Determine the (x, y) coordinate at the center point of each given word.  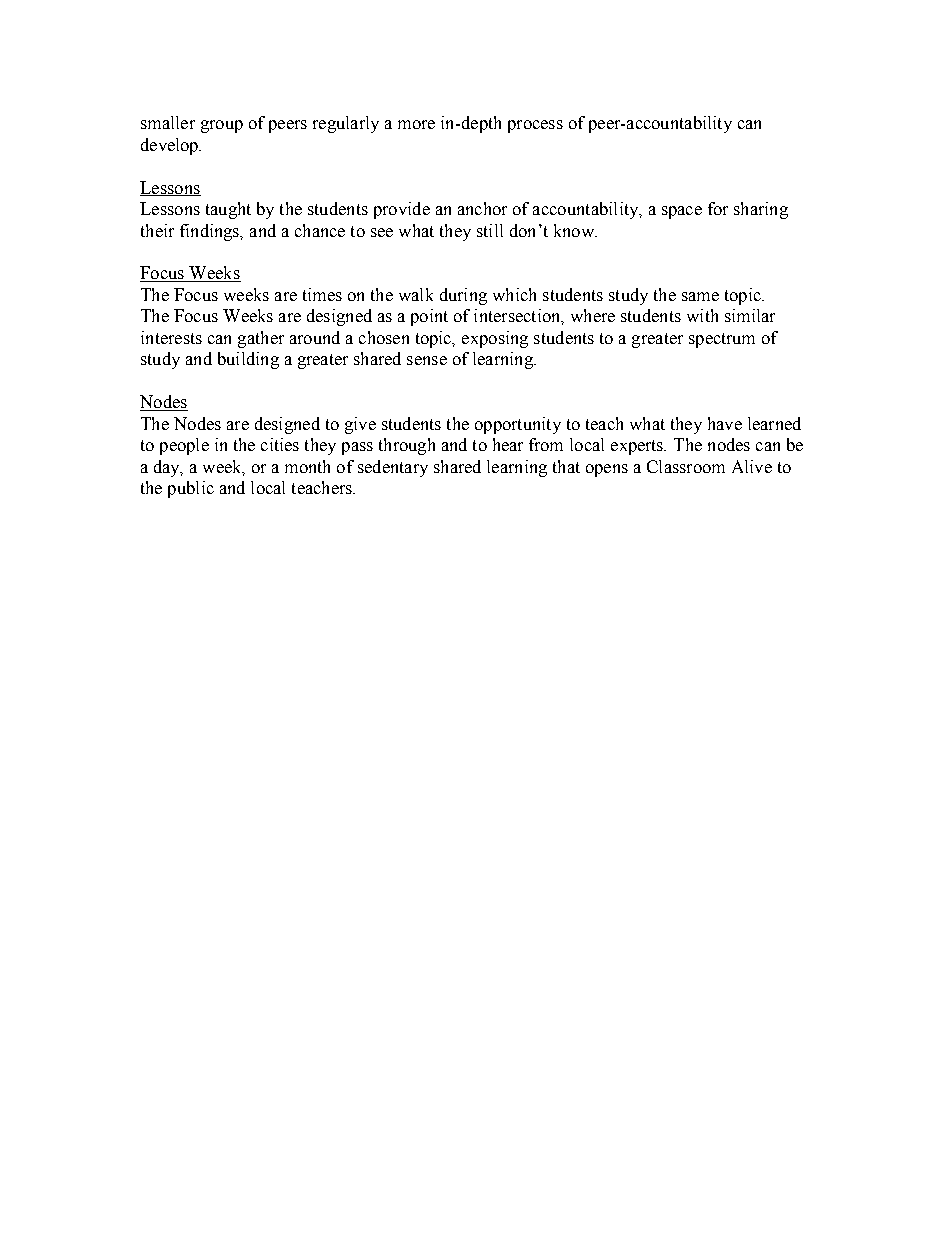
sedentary (393, 468)
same (700, 296)
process (535, 126)
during (463, 296)
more (416, 124)
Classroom (686, 466)
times (322, 294)
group (222, 126)
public (191, 489)
